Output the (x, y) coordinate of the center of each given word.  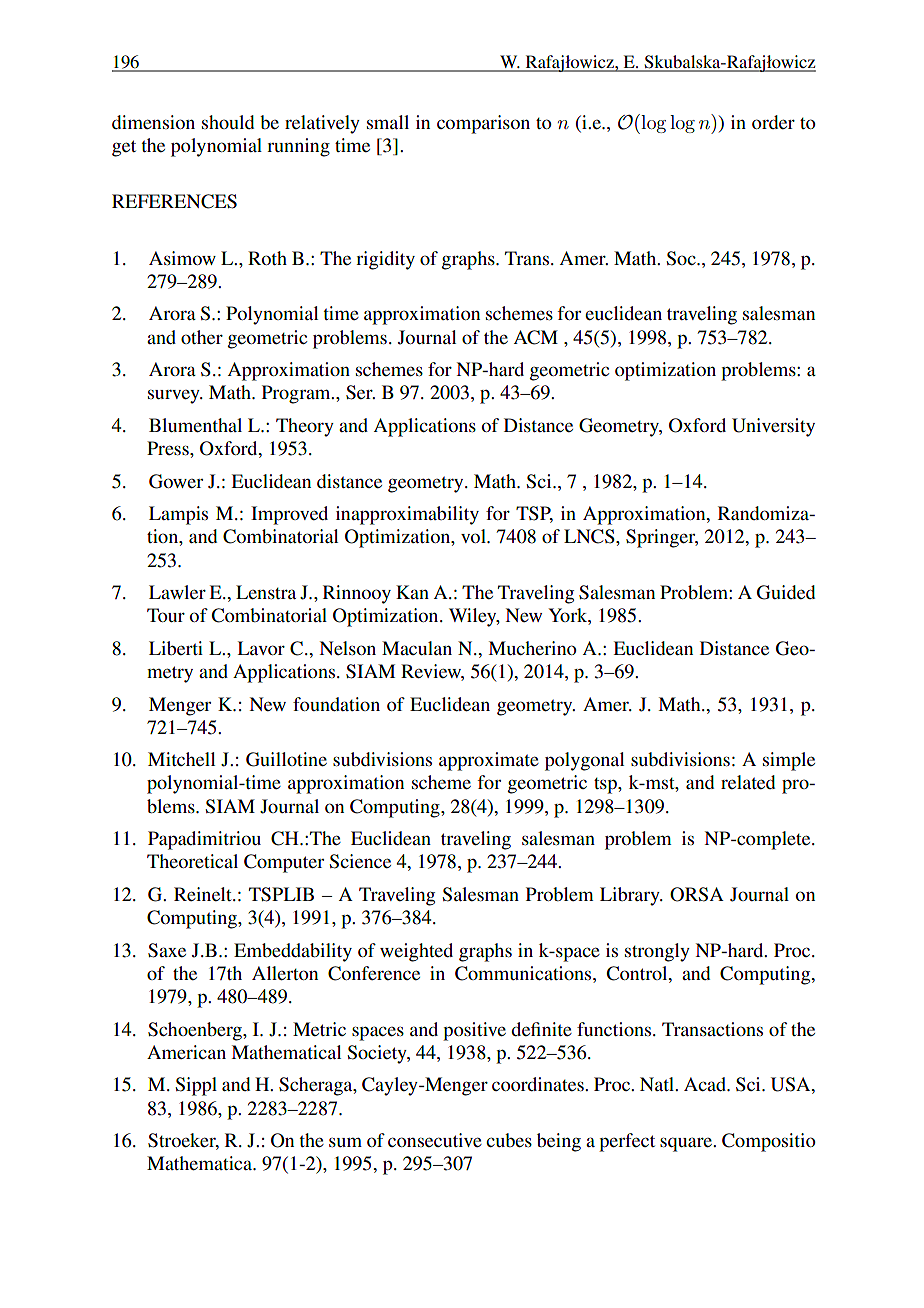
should (228, 122)
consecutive (435, 1140)
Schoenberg (196, 1031)
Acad (706, 1084)
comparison (483, 124)
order (773, 122)
